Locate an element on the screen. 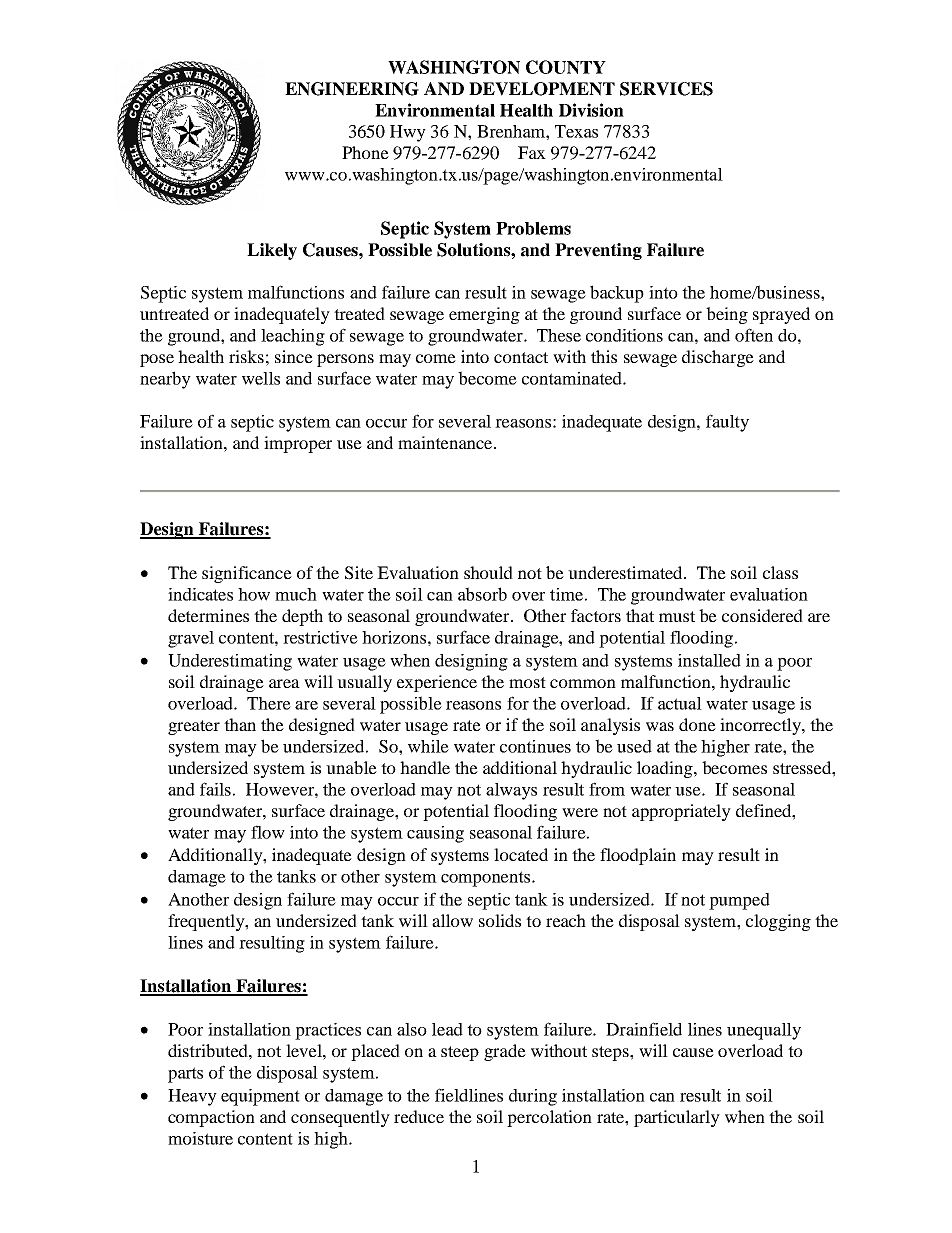  SERVICES is located at coordinates (666, 89).
